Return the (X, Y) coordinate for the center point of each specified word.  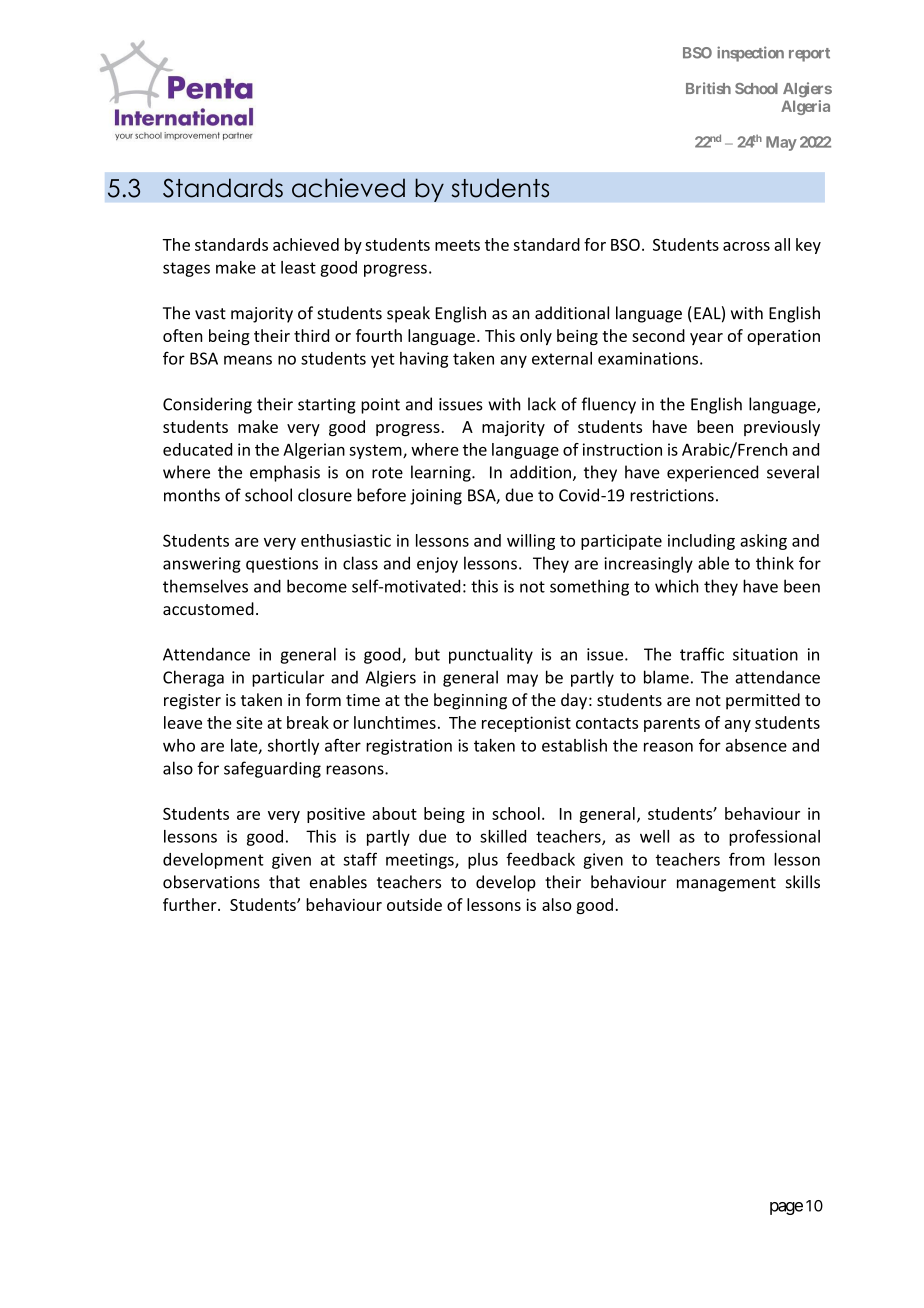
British (708, 88)
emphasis (285, 473)
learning (442, 473)
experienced (712, 473)
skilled (503, 836)
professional (774, 838)
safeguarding (272, 769)
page (786, 1208)
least (298, 267)
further (191, 904)
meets (457, 245)
